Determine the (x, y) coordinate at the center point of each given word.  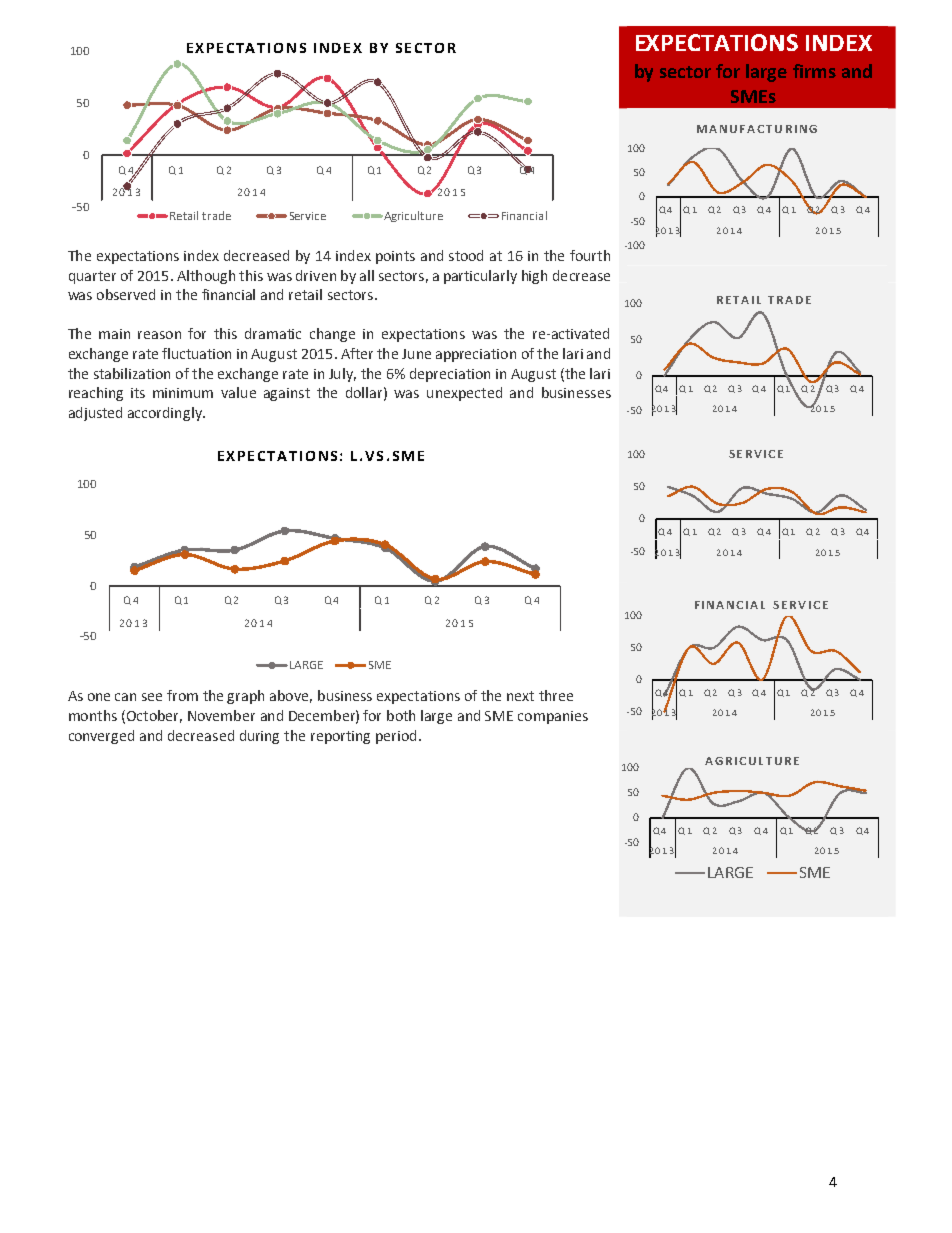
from (182, 695)
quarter (92, 277)
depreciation (450, 375)
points (395, 257)
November (221, 715)
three (556, 695)
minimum (183, 393)
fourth (590, 255)
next (520, 696)
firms (814, 71)
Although (206, 277)
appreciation (476, 355)
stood (466, 255)
